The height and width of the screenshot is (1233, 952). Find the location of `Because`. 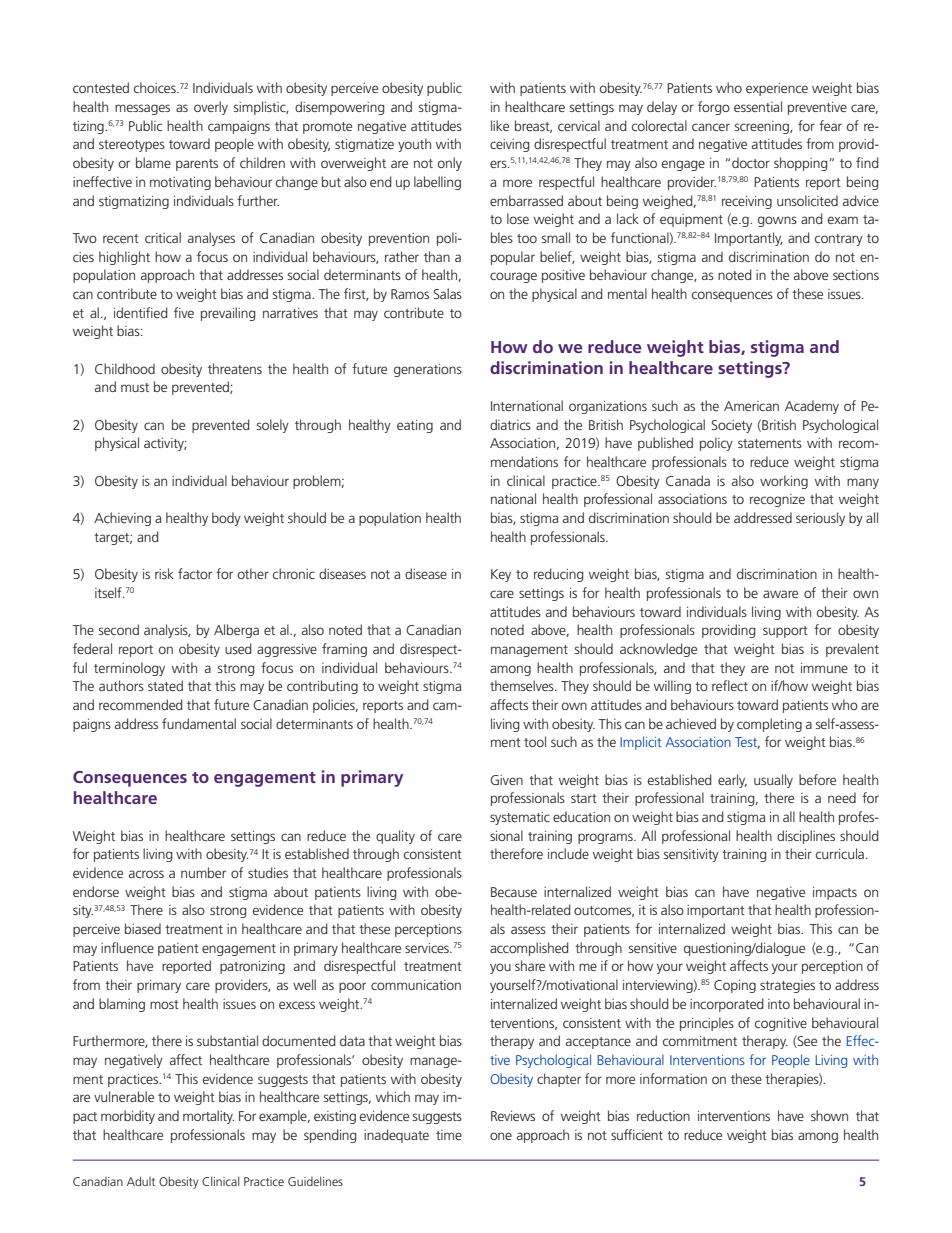

Because is located at coordinates (514, 892).
